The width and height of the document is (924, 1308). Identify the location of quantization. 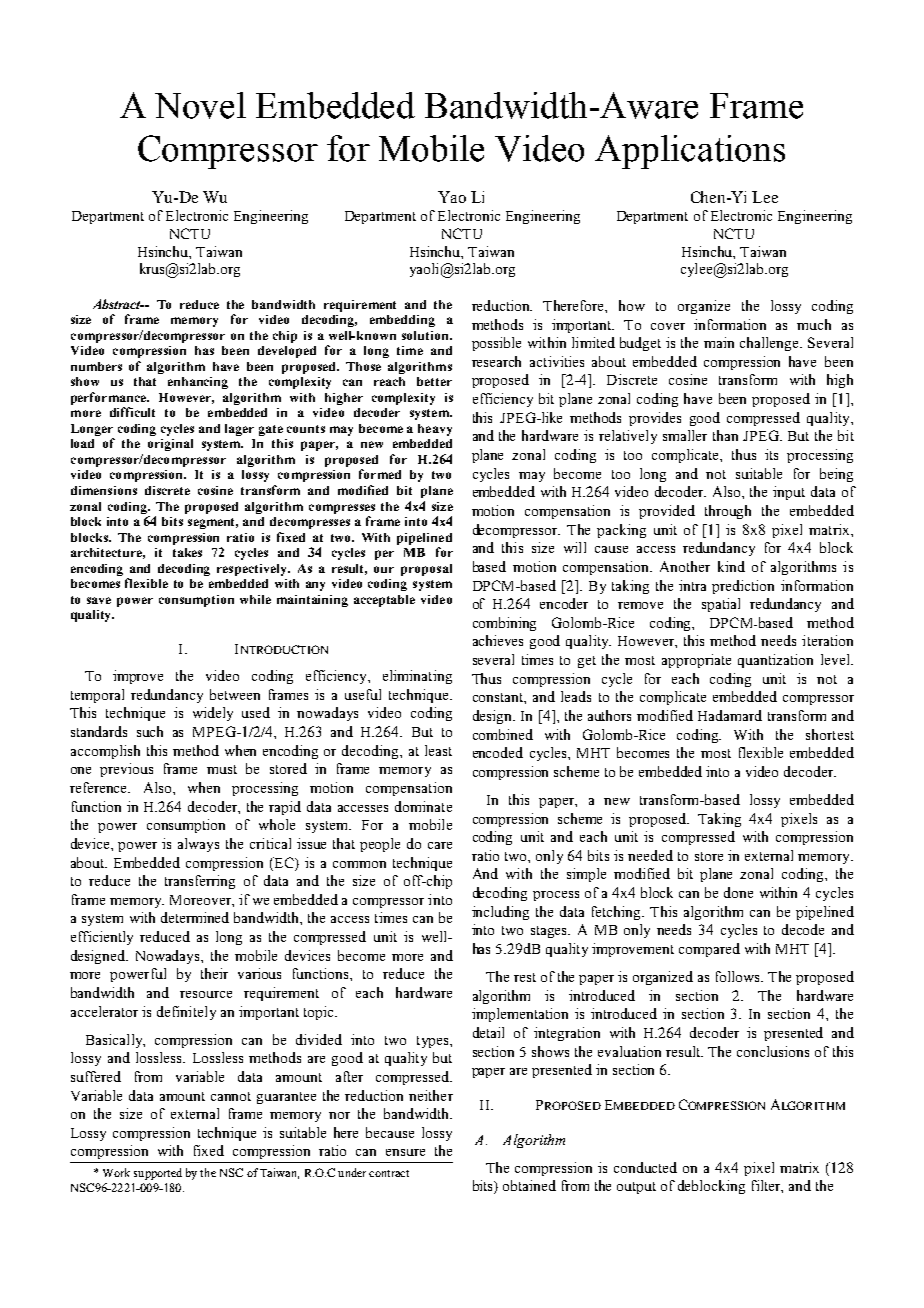
(775, 661).
